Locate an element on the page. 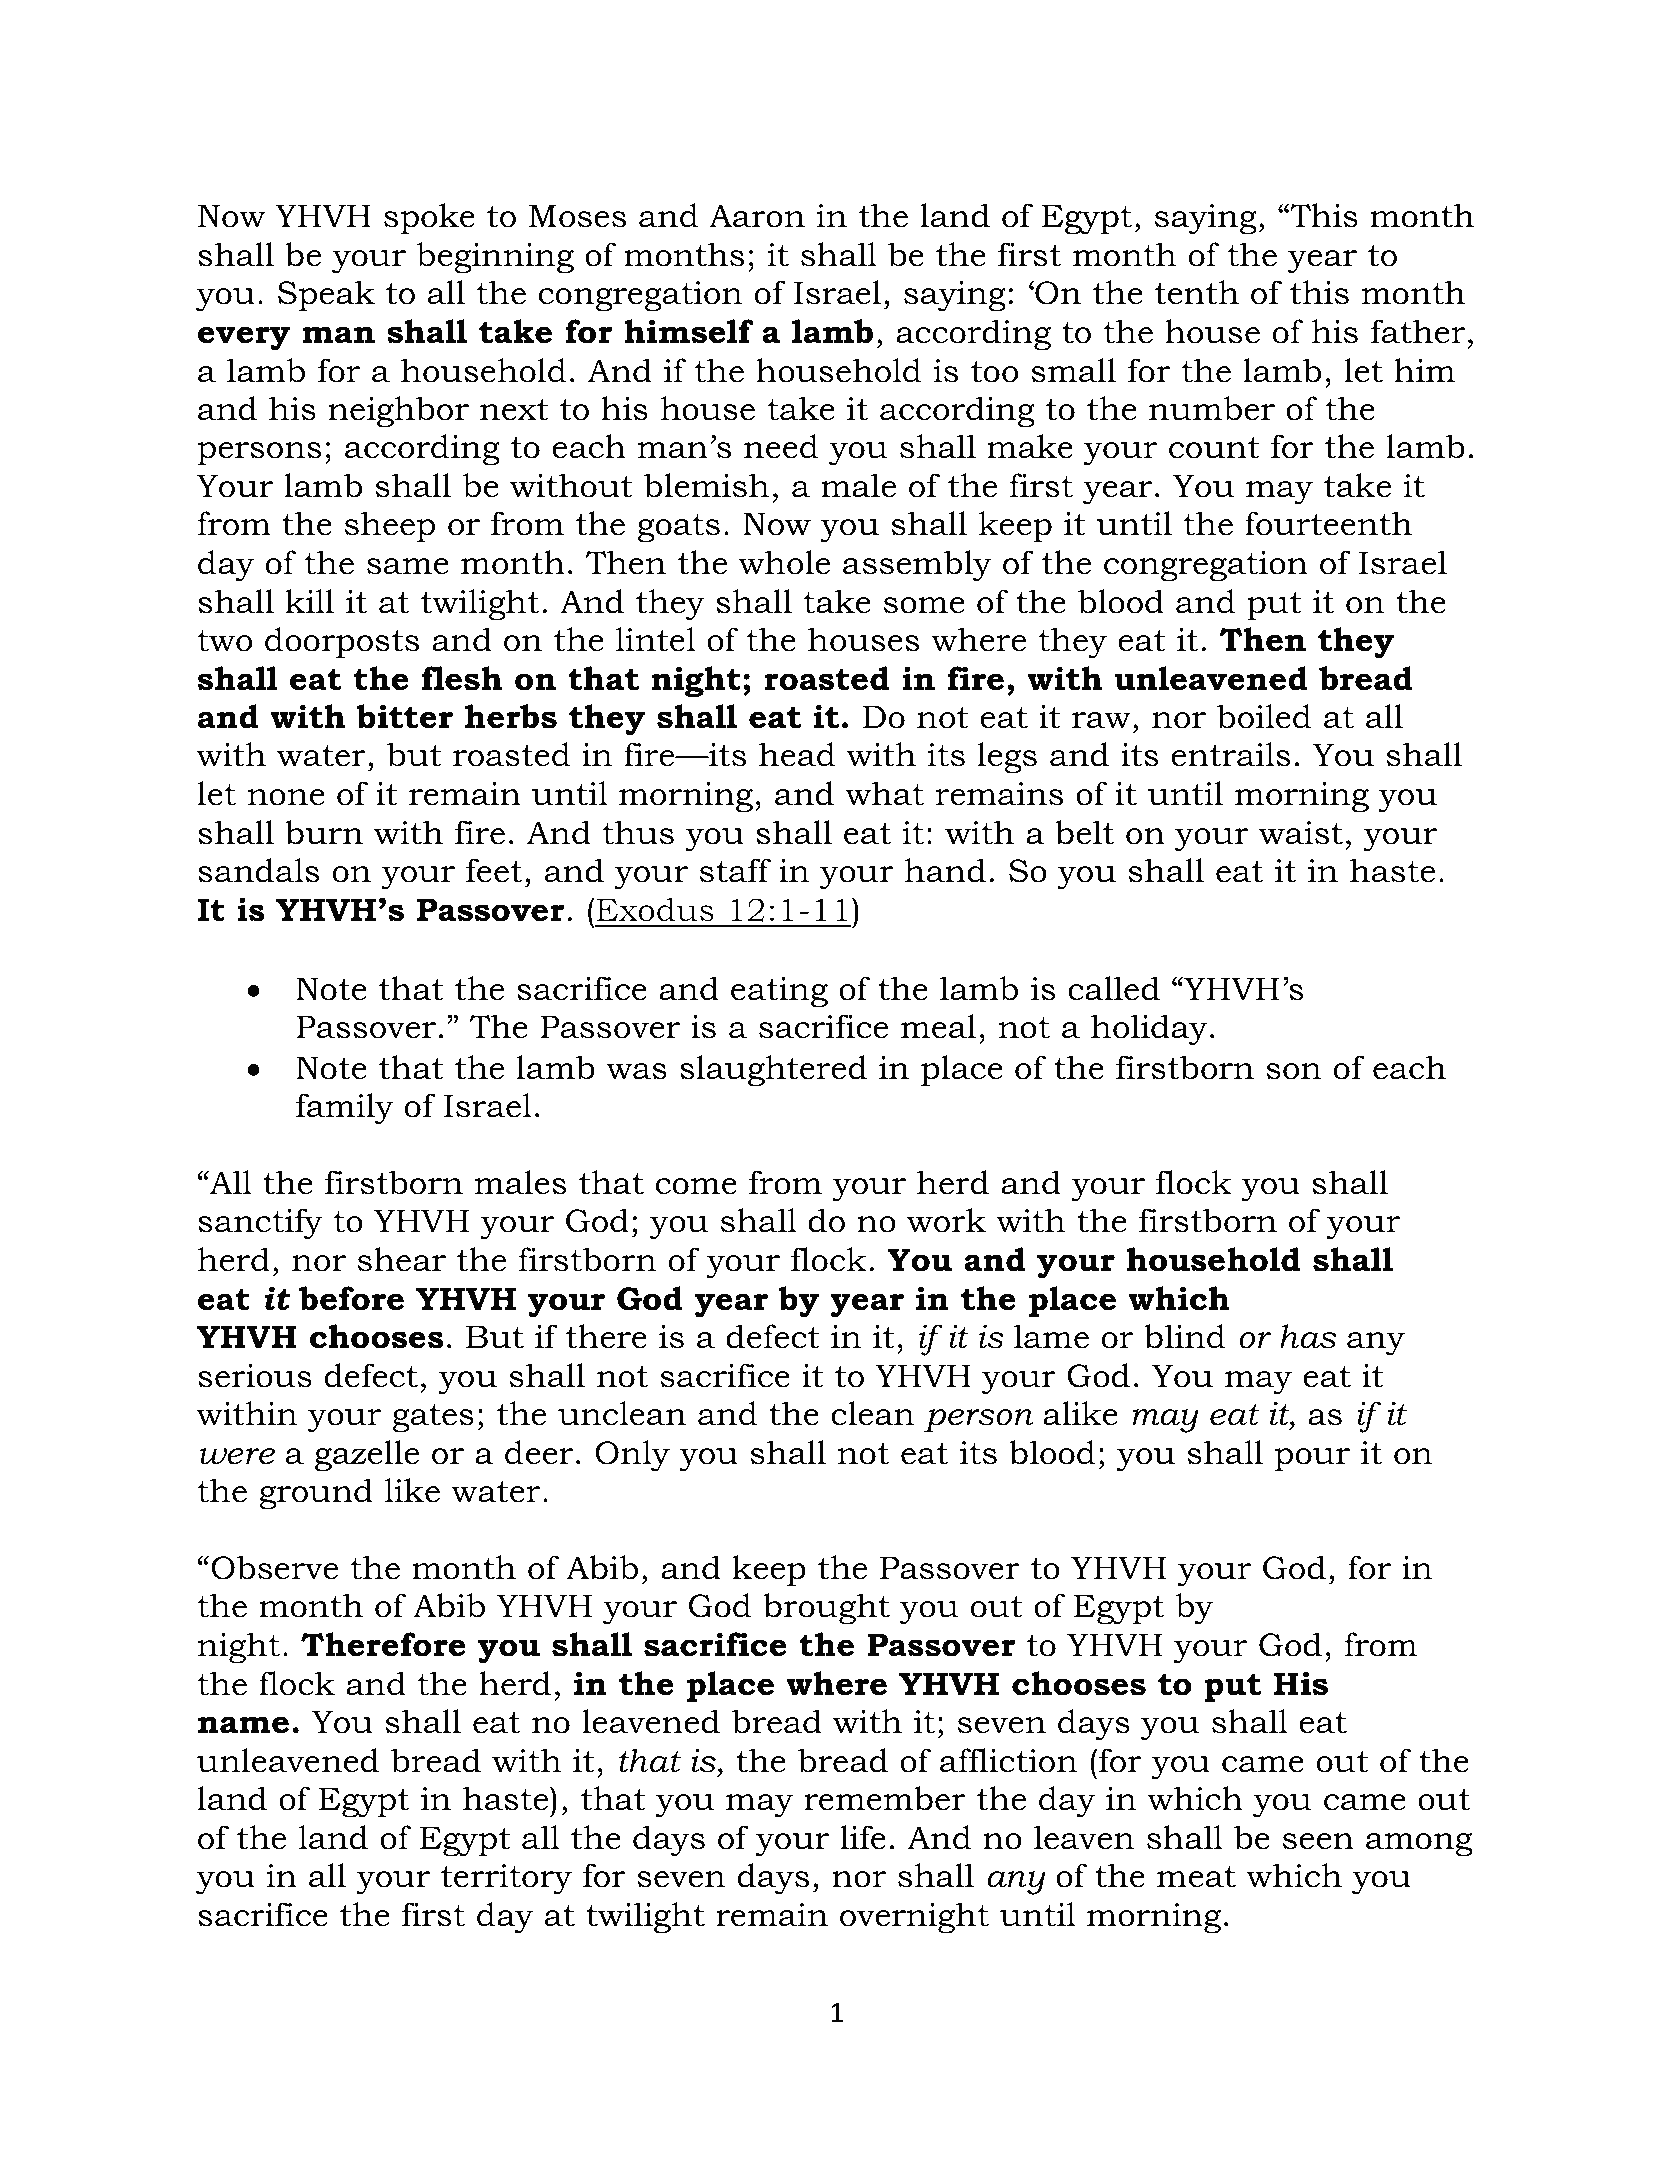 The width and height of the page is (1674, 2166). entrails is located at coordinates (1230, 754).
